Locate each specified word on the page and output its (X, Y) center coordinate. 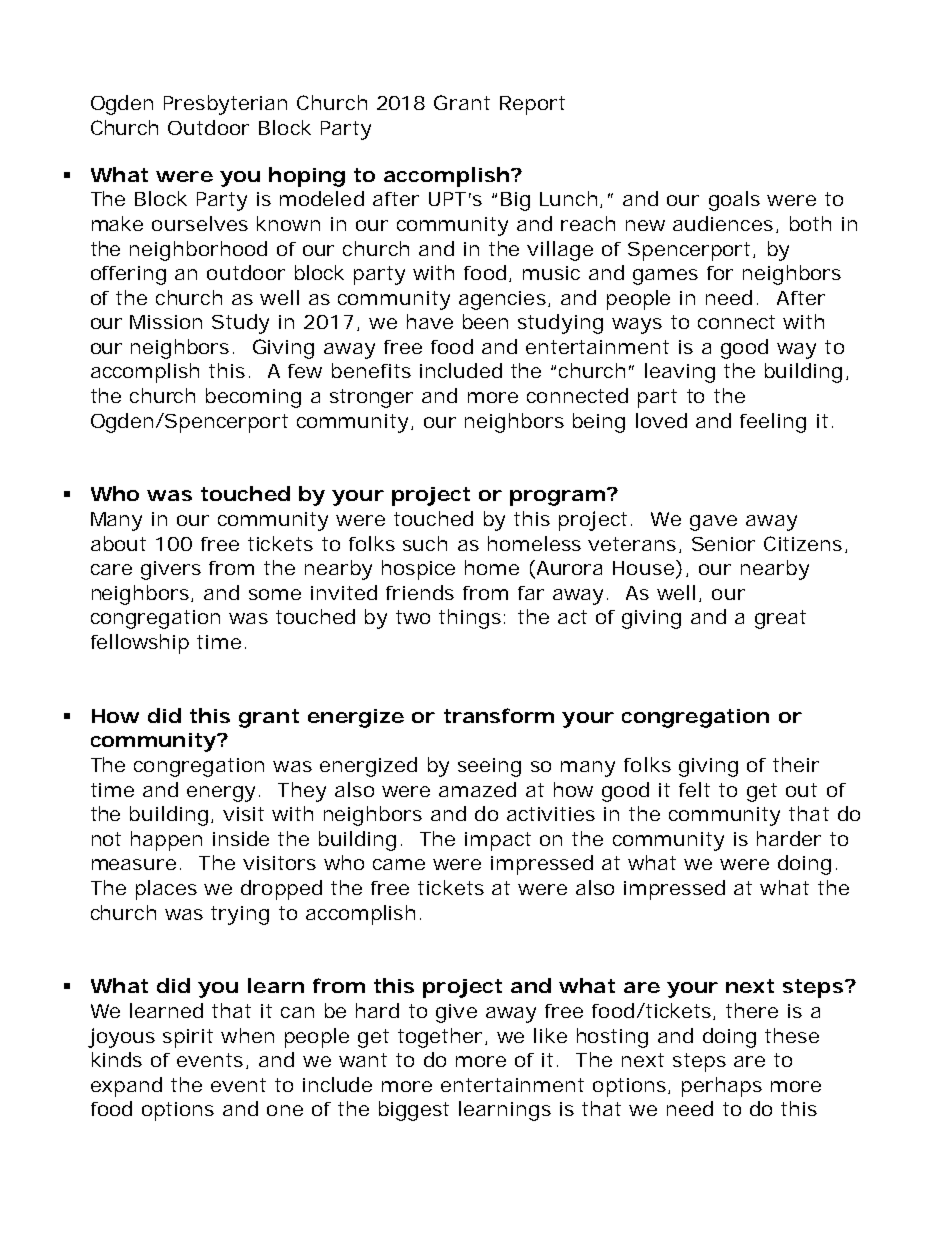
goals (734, 201)
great (780, 619)
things (470, 619)
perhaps (722, 1087)
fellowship (140, 644)
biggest (414, 1111)
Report (532, 105)
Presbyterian (225, 105)
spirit (188, 1038)
